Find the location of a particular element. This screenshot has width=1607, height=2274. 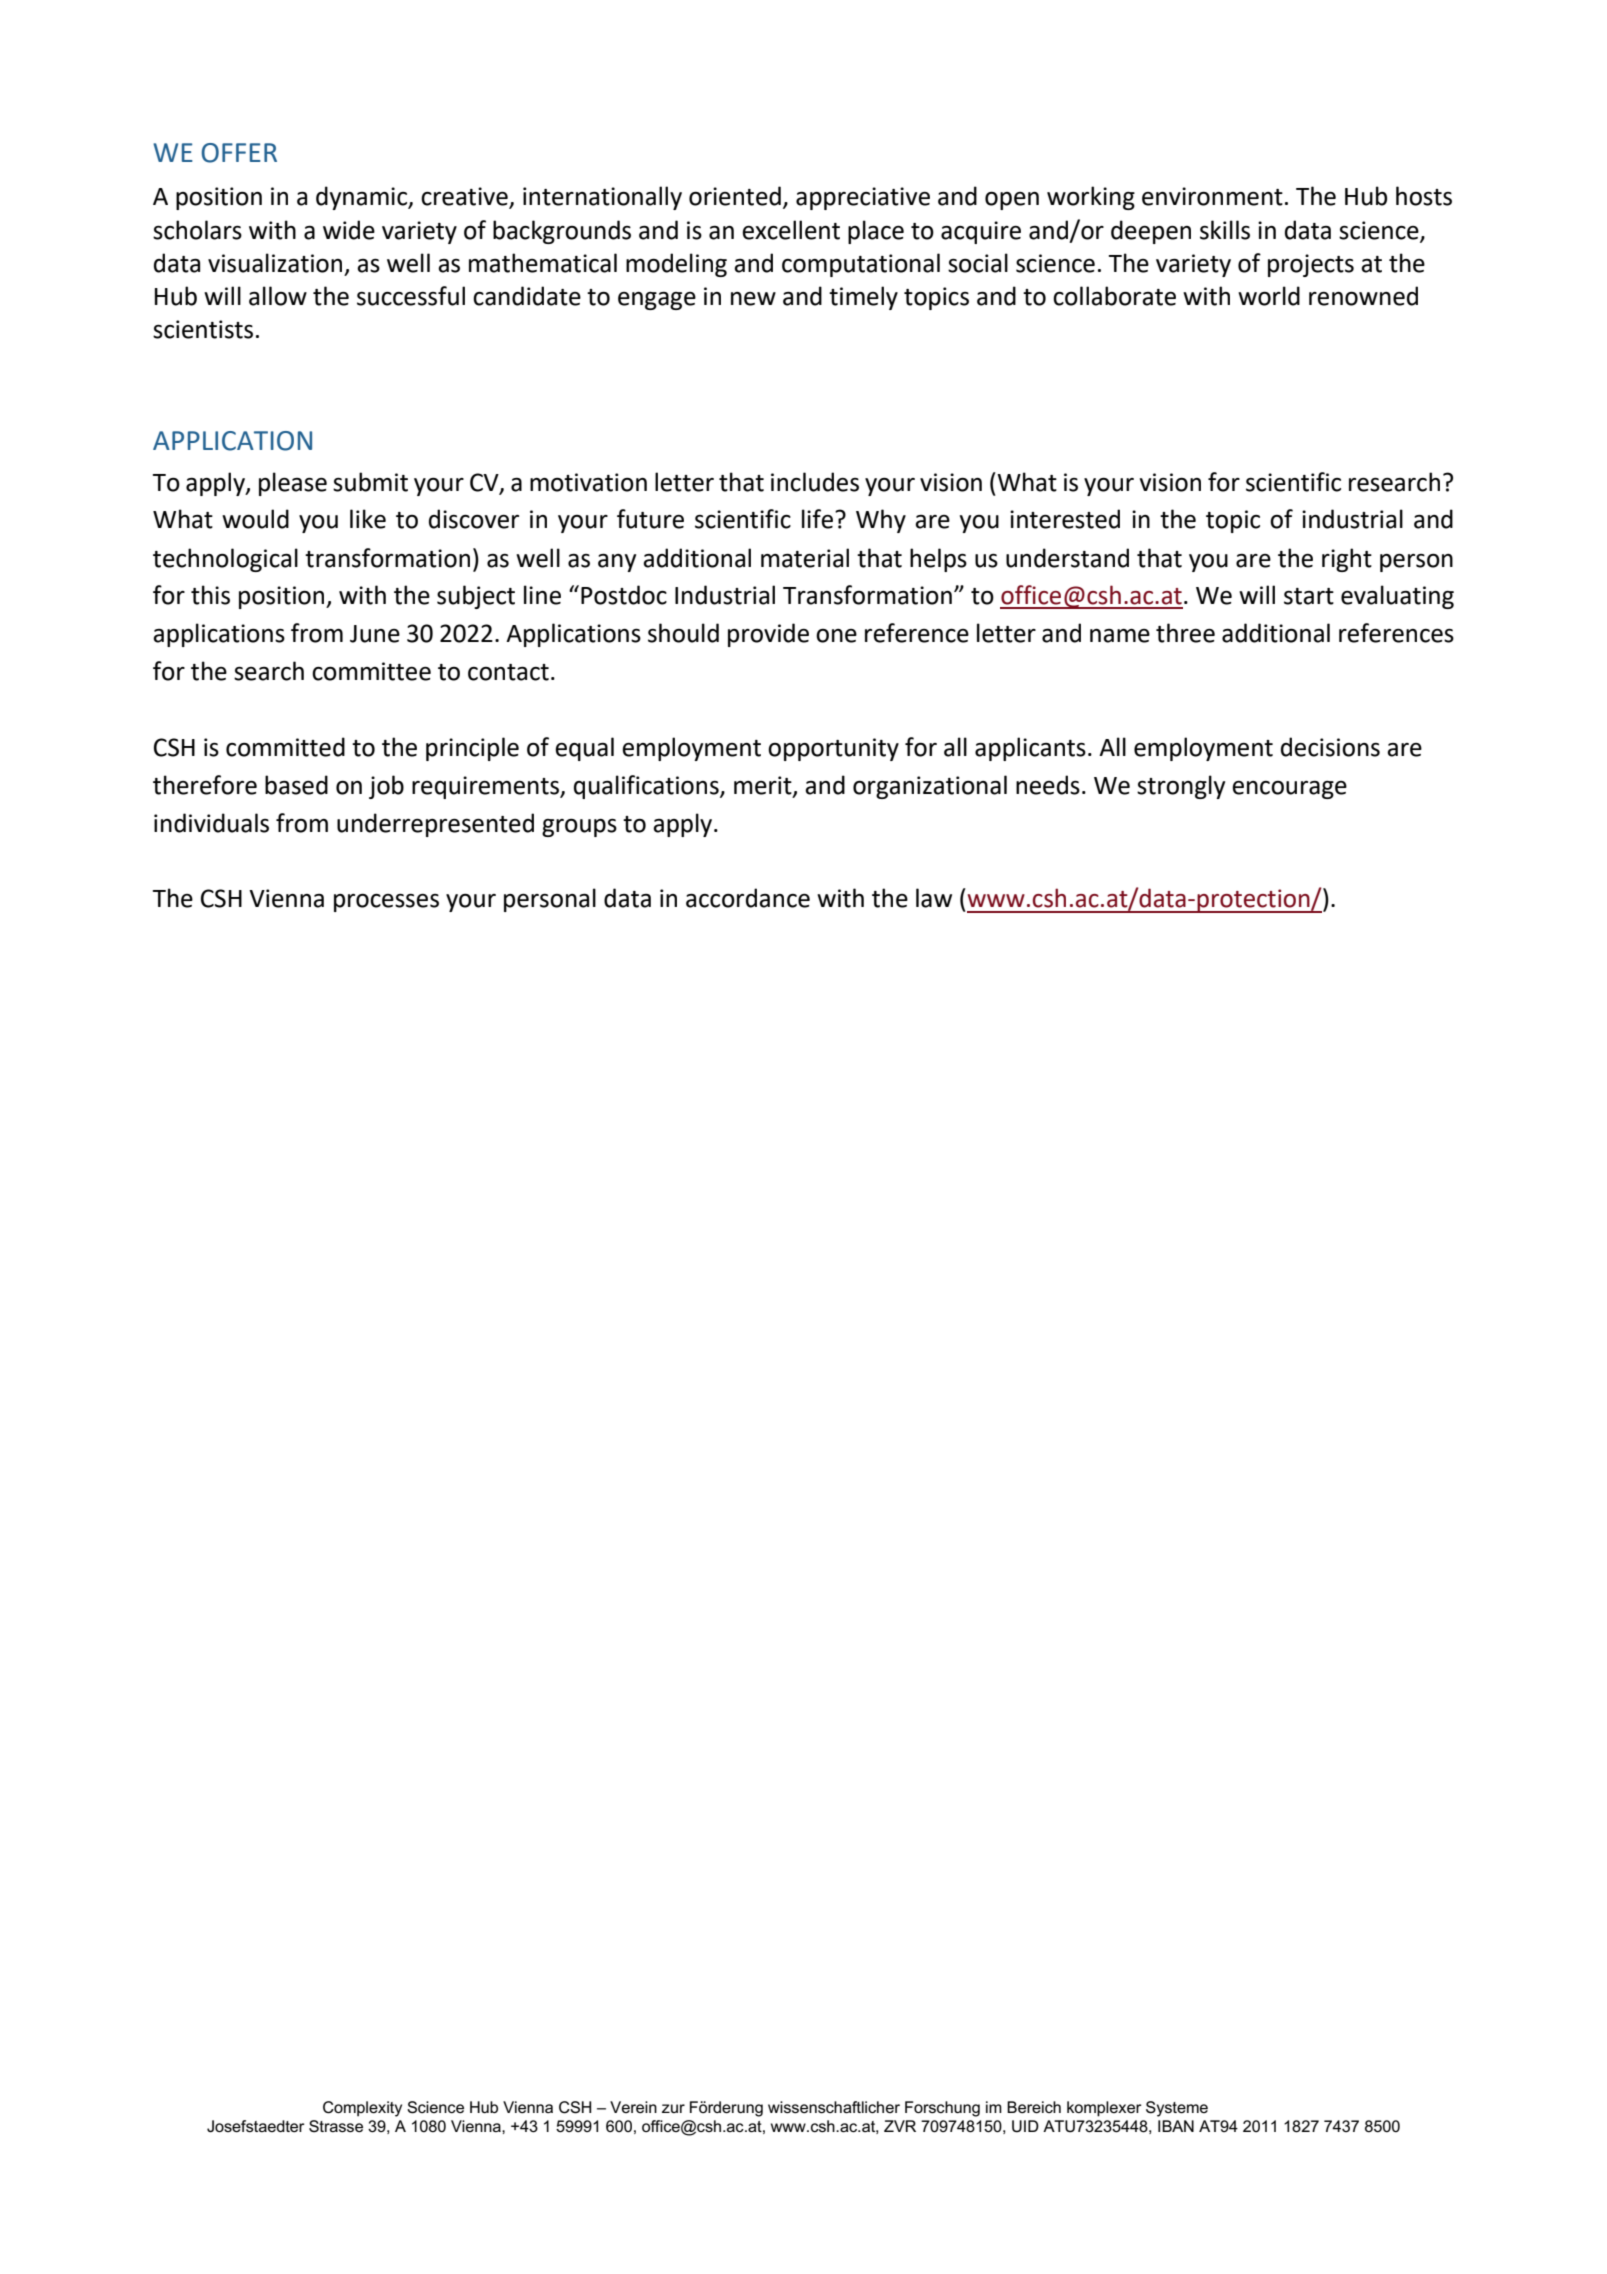

encourage is located at coordinates (1289, 790).
